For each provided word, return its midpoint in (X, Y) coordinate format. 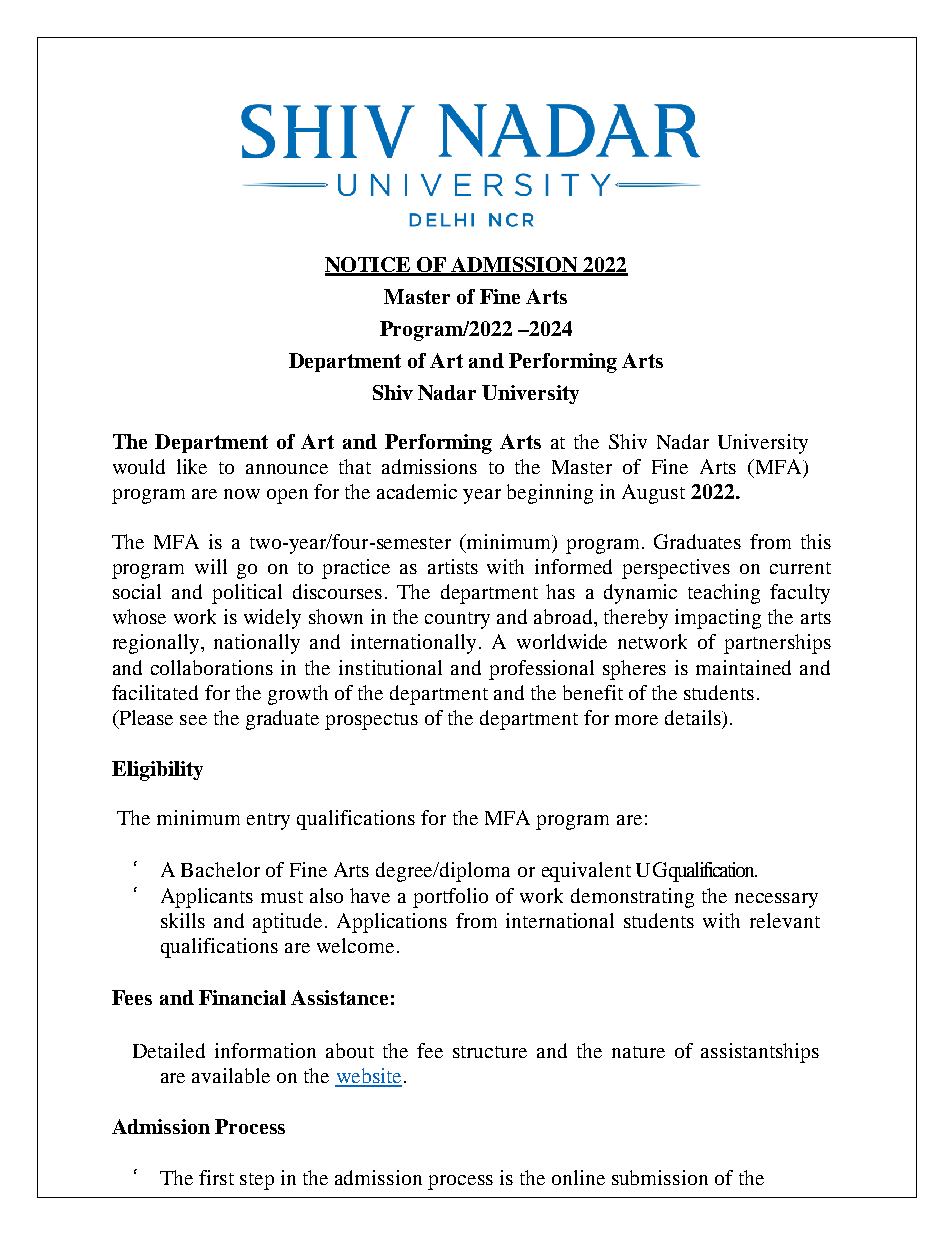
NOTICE (369, 266)
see (193, 720)
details (694, 717)
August (653, 494)
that (355, 466)
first (216, 1177)
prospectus (371, 721)
